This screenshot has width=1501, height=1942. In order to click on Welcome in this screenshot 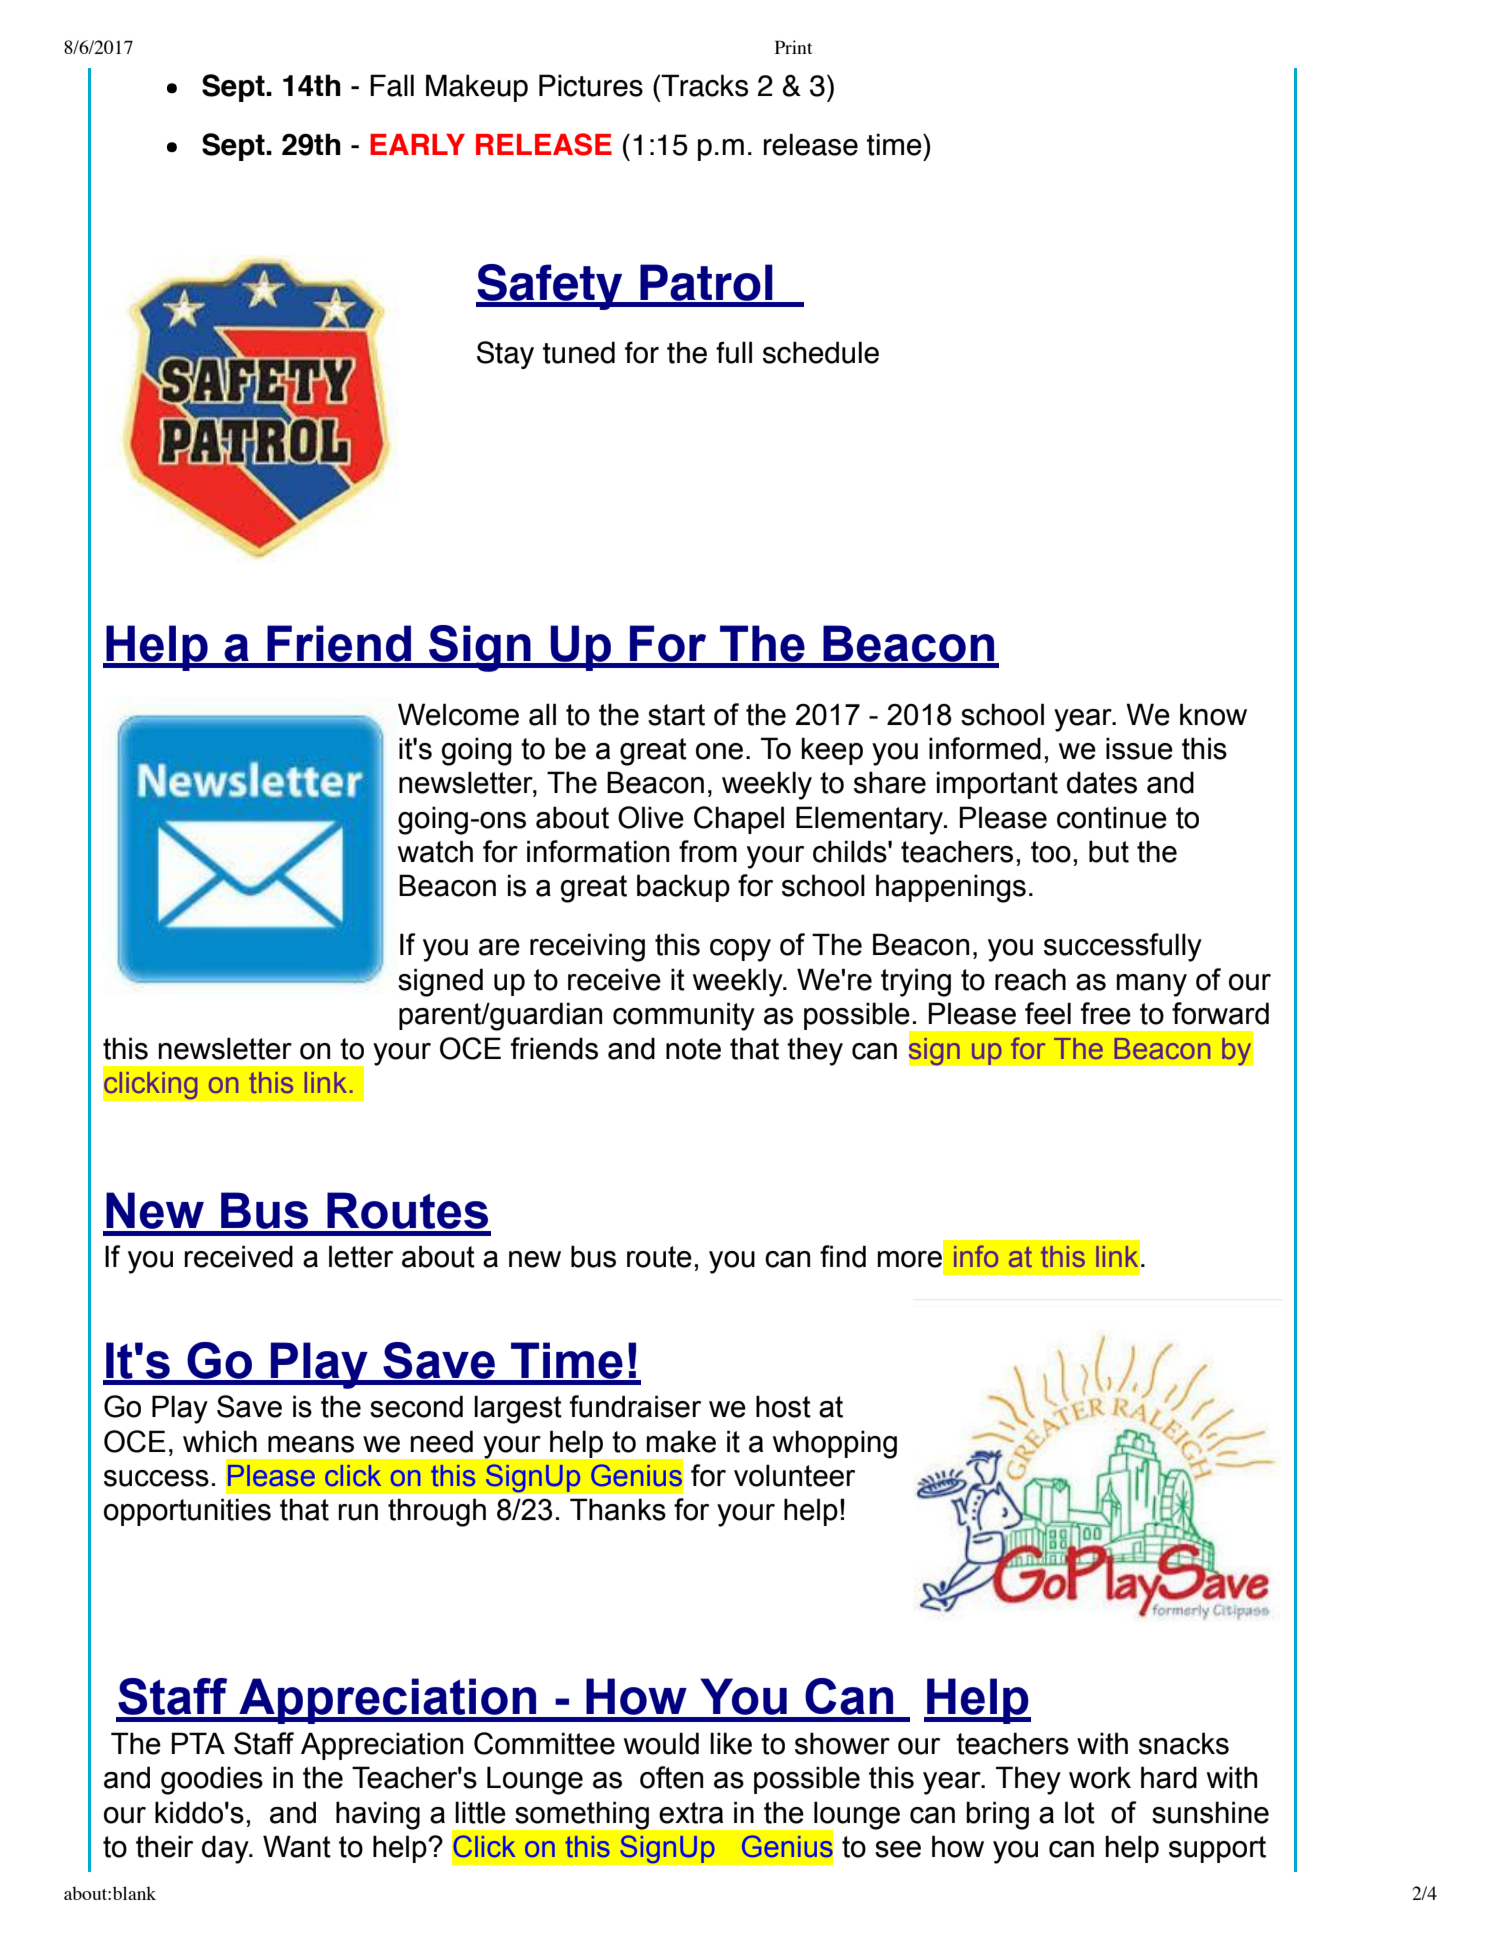, I will do `click(458, 714)`.
